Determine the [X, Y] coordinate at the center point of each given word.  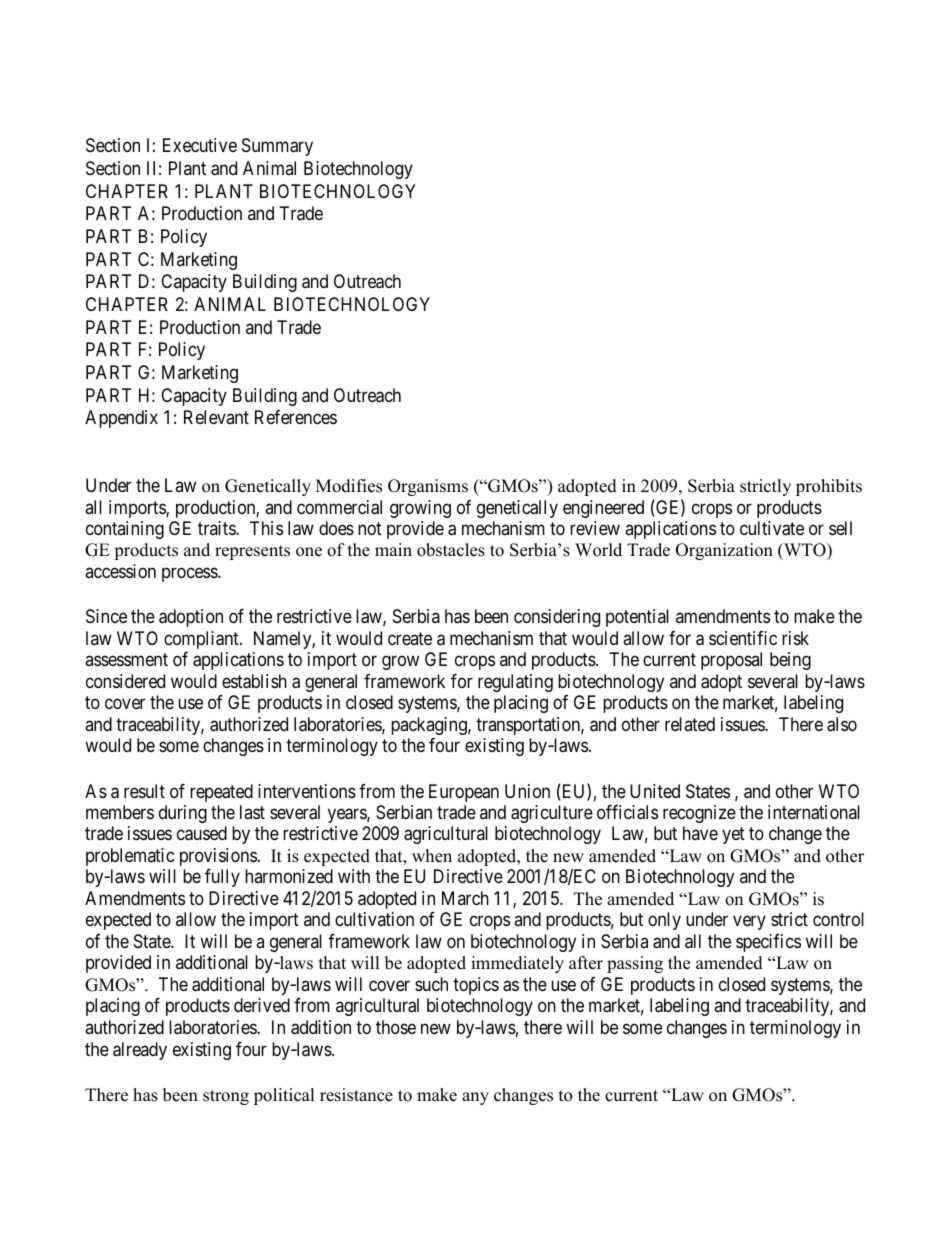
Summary [277, 147]
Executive [200, 145]
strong [226, 1097]
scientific [743, 638]
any [475, 1098]
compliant [202, 640]
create [410, 638]
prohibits [829, 487]
